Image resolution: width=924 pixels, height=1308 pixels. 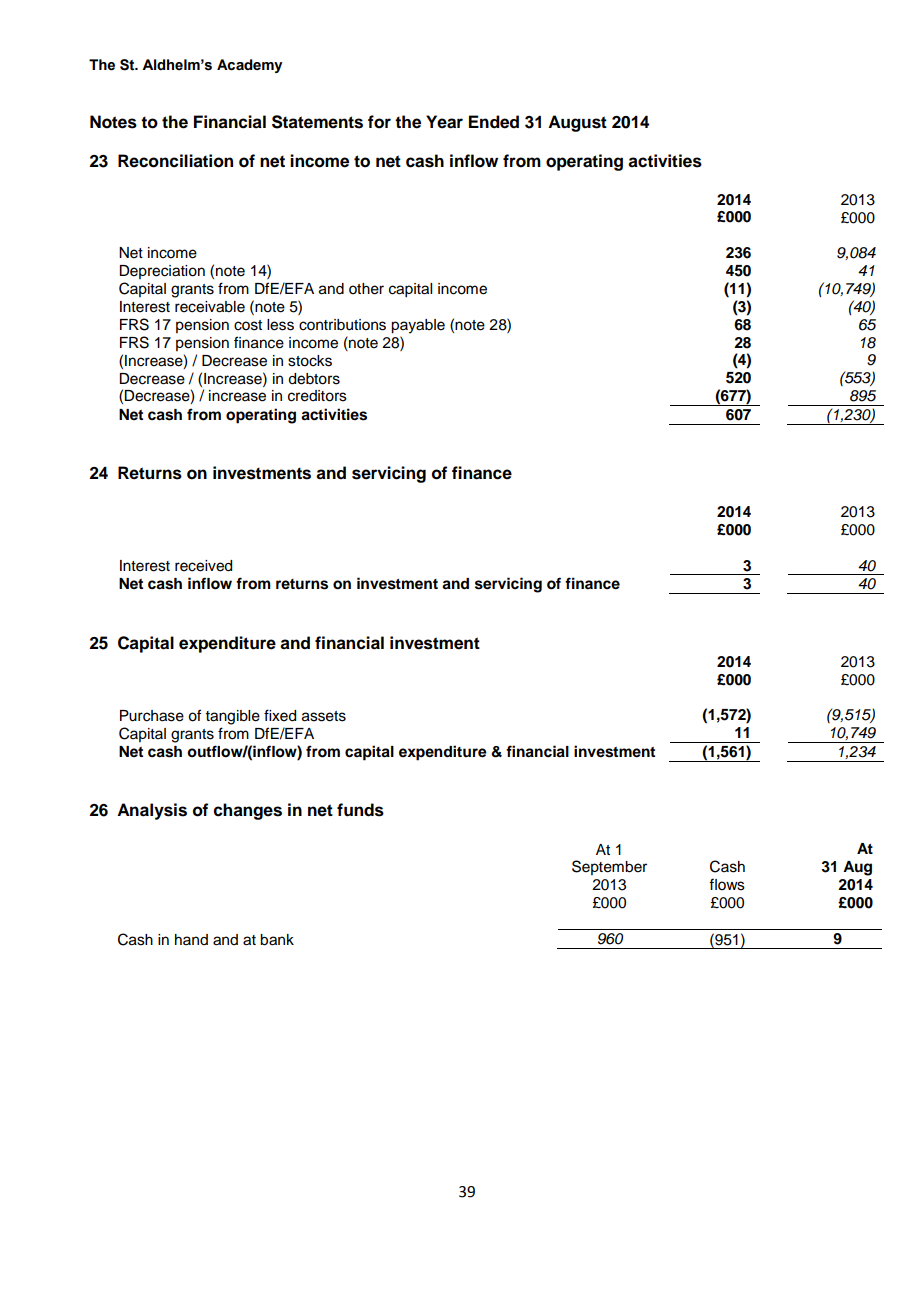 I want to click on funds, so click(x=360, y=810).
